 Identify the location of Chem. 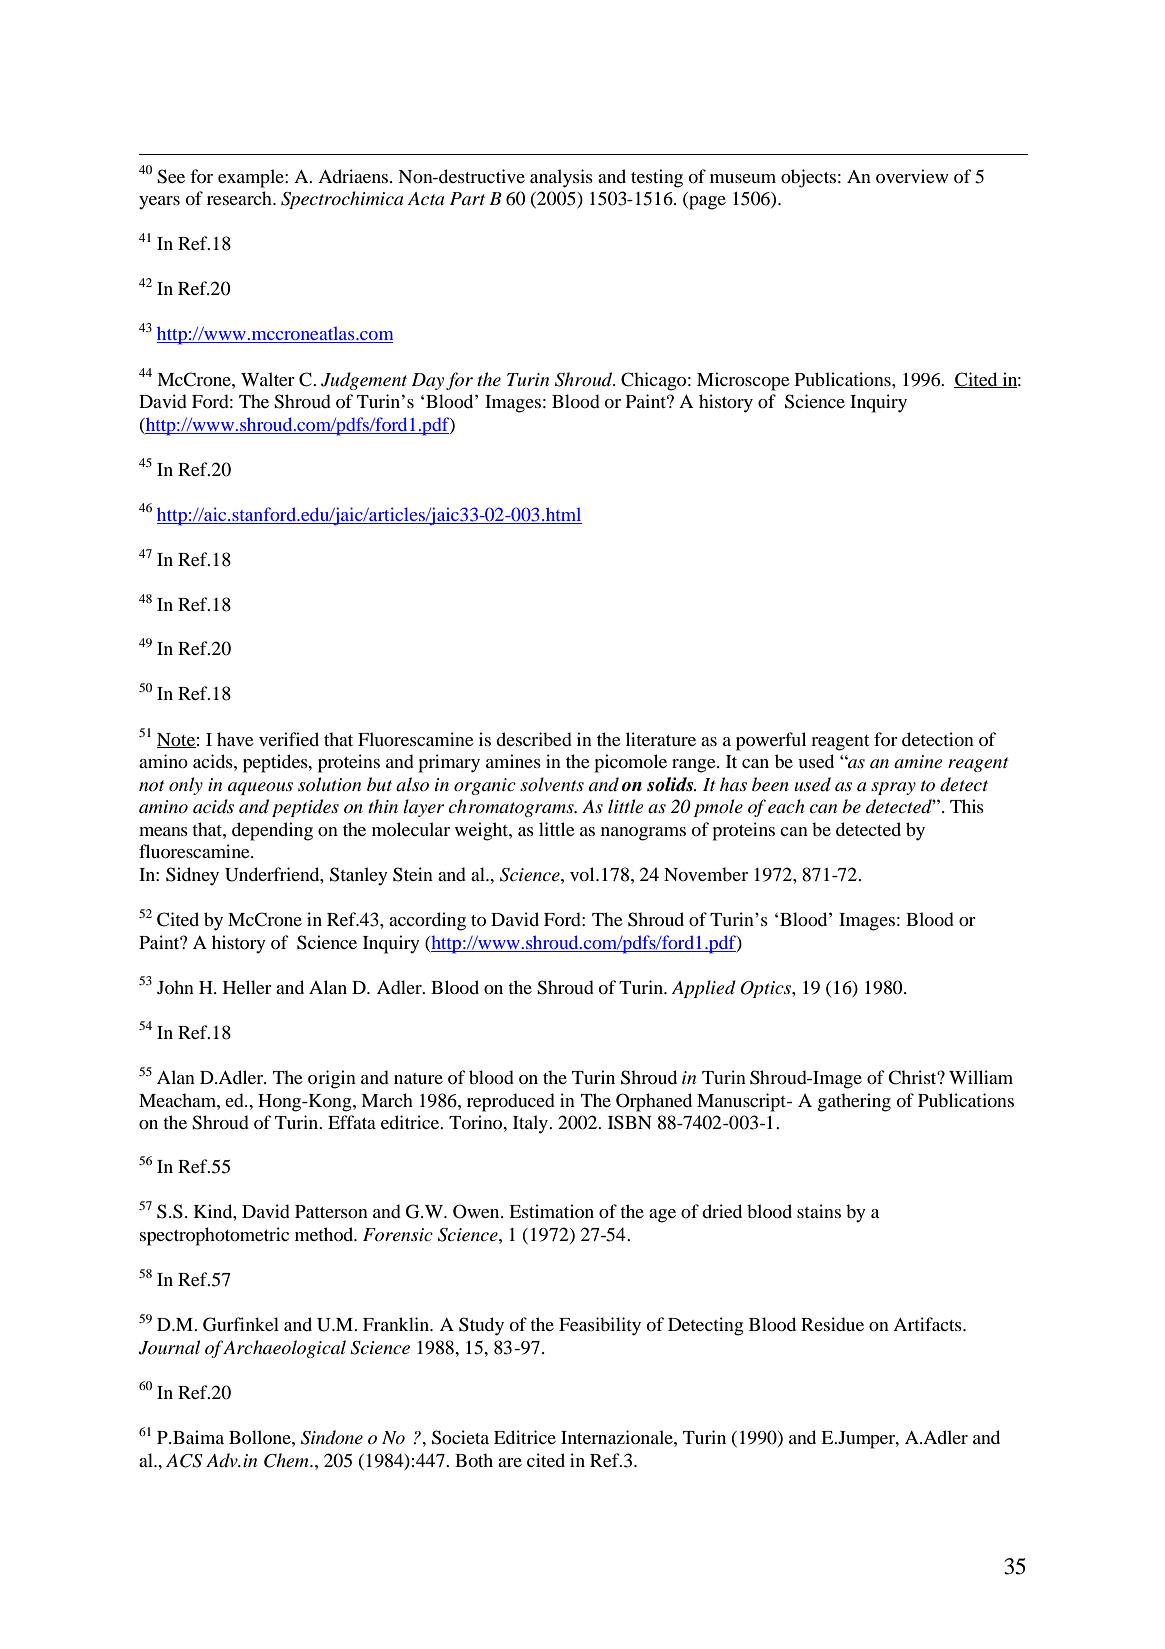
(287, 1460).
